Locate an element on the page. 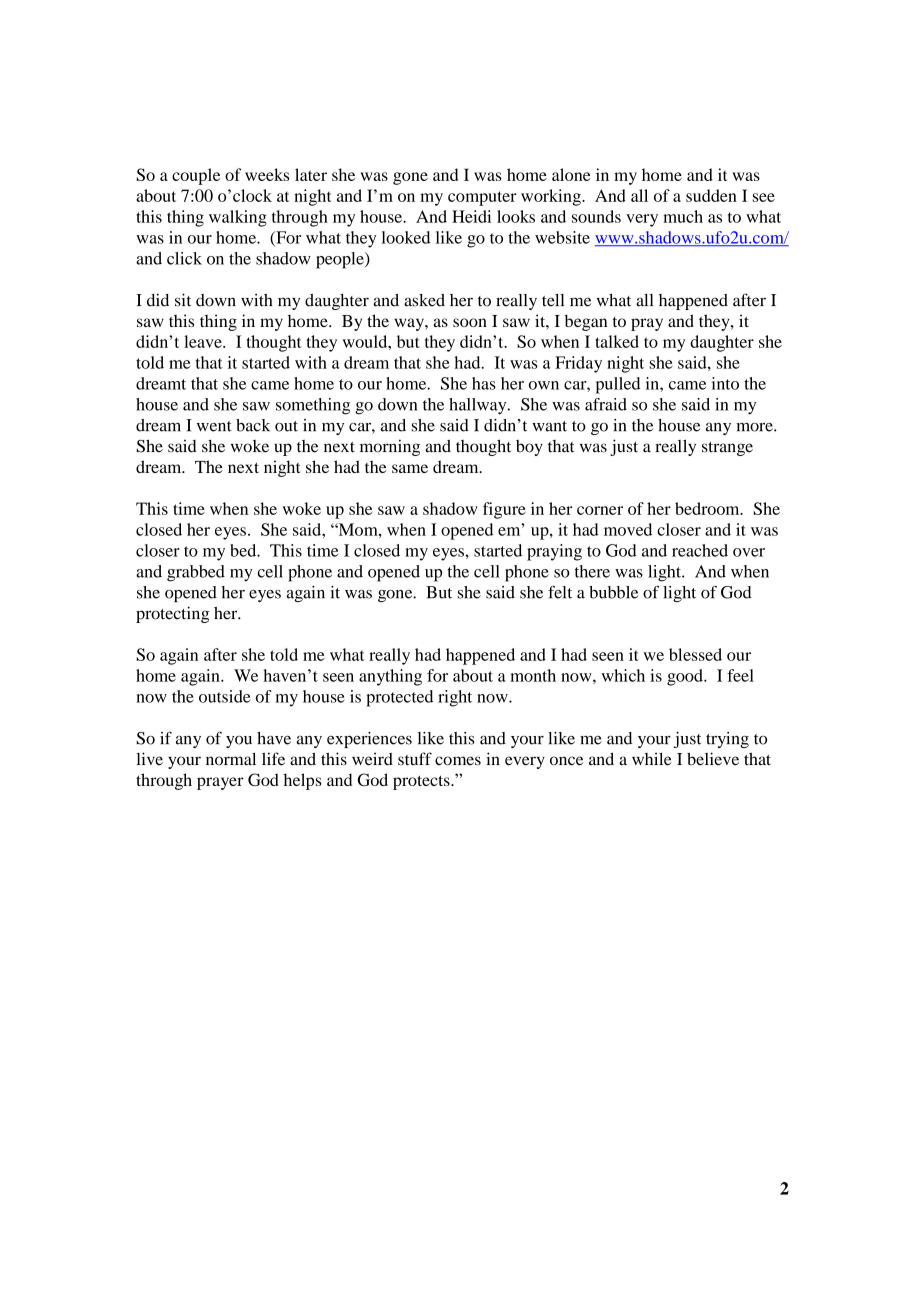 Image resolution: width=924 pixels, height=1308 pixels. went is located at coordinates (214, 426).
